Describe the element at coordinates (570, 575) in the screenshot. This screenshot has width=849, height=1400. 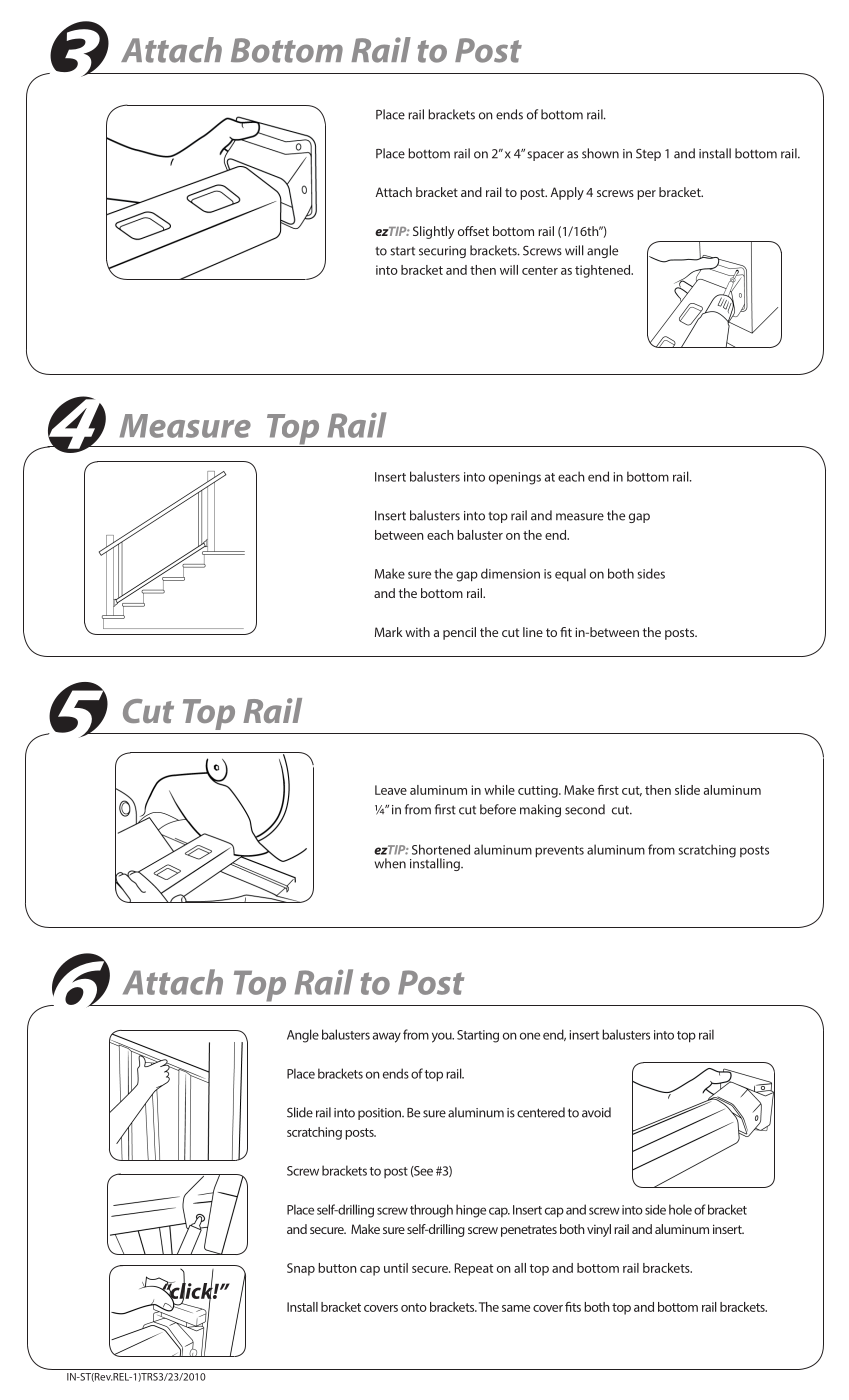
I see `equal` at that location.
